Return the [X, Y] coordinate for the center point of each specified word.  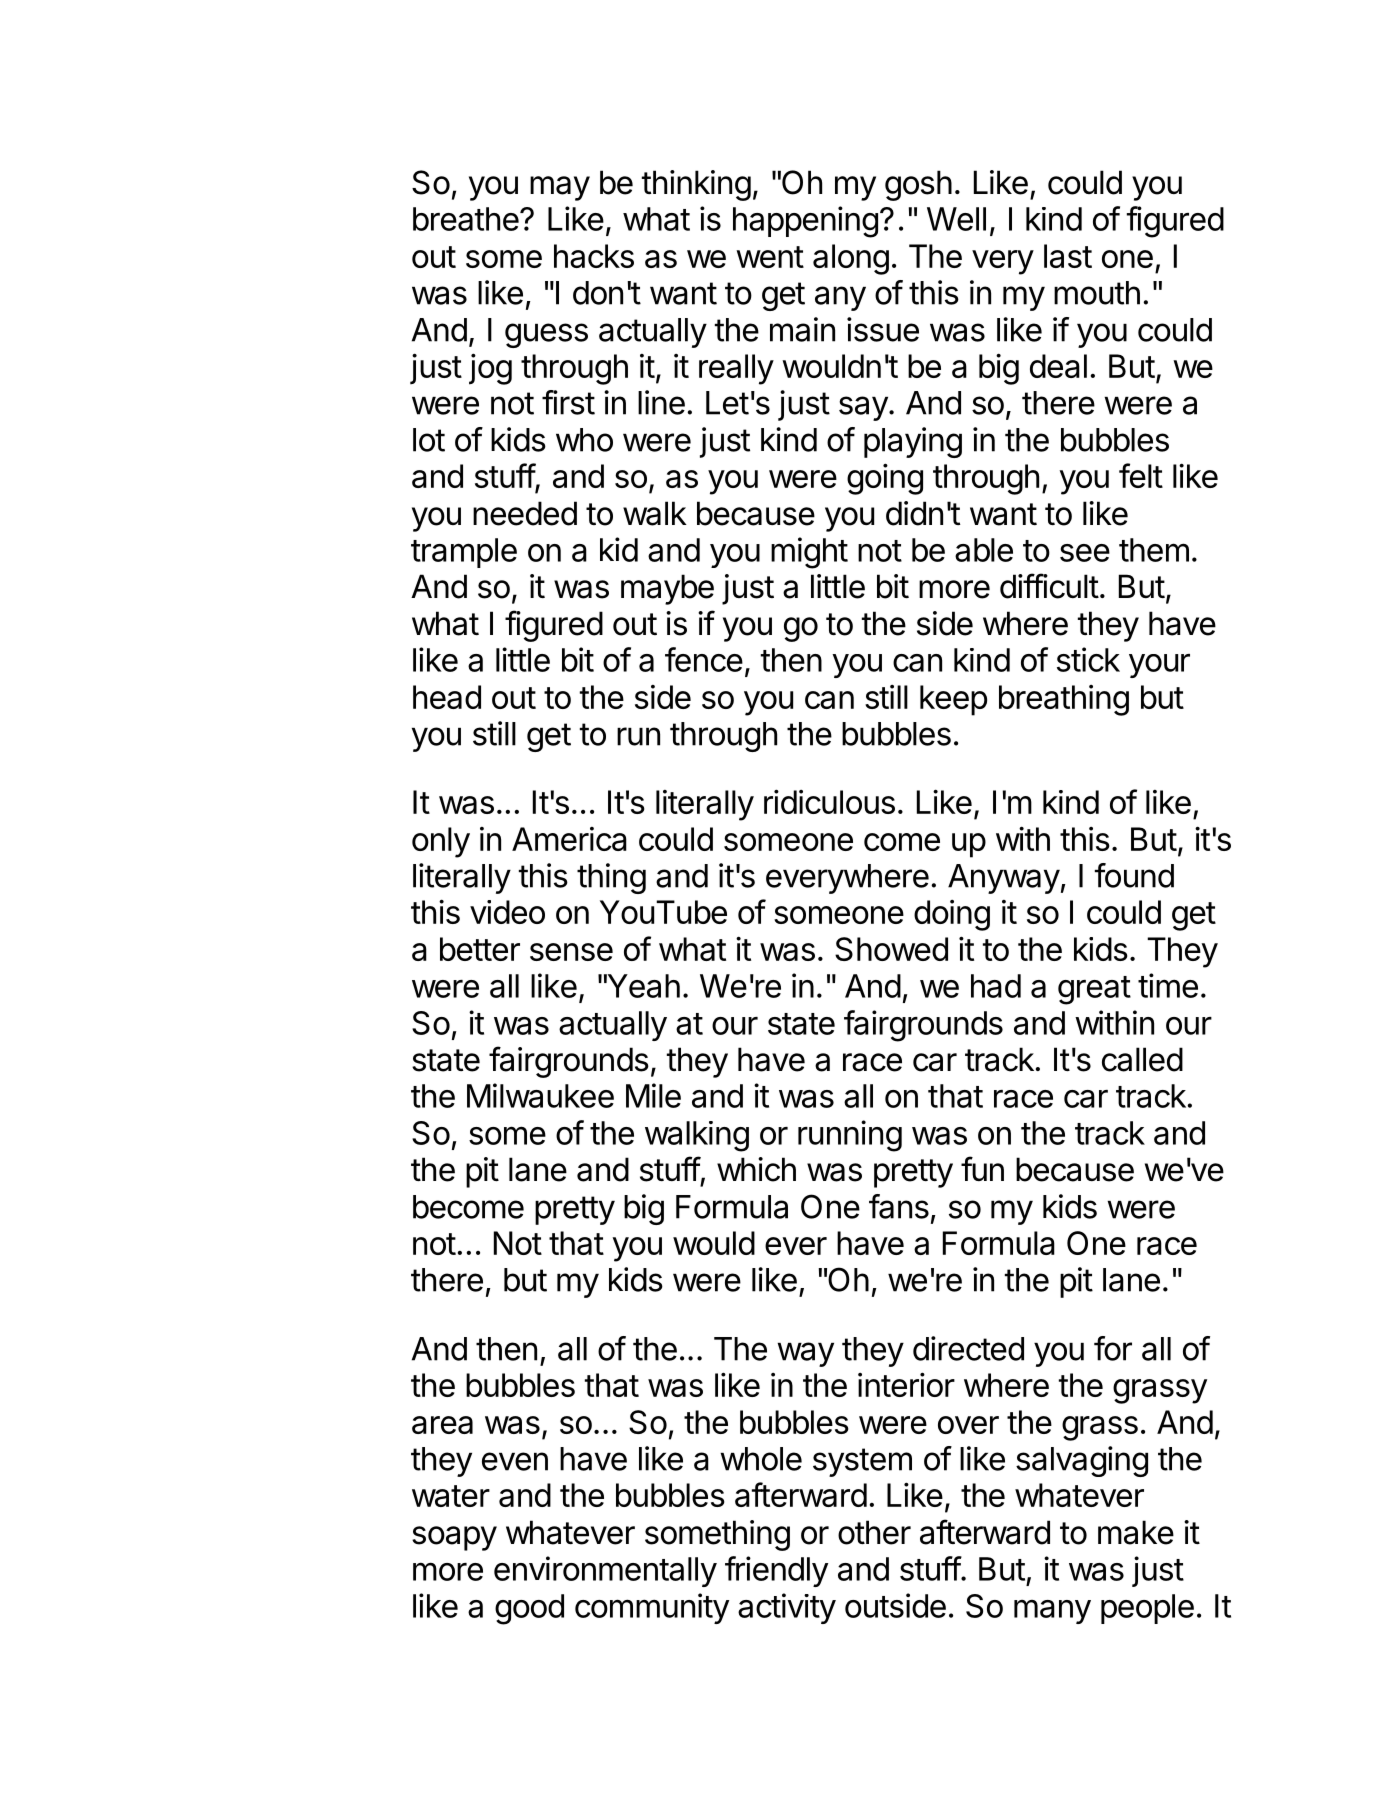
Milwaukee [540, 1095]
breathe [466, 219]
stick [1088, 659]
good [529, 1609]
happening [805, 222]
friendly [776, 1571]
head [447, 697]
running [850, 1136]
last [1068, 256]
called [1142, 1059]
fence [704, 659]
